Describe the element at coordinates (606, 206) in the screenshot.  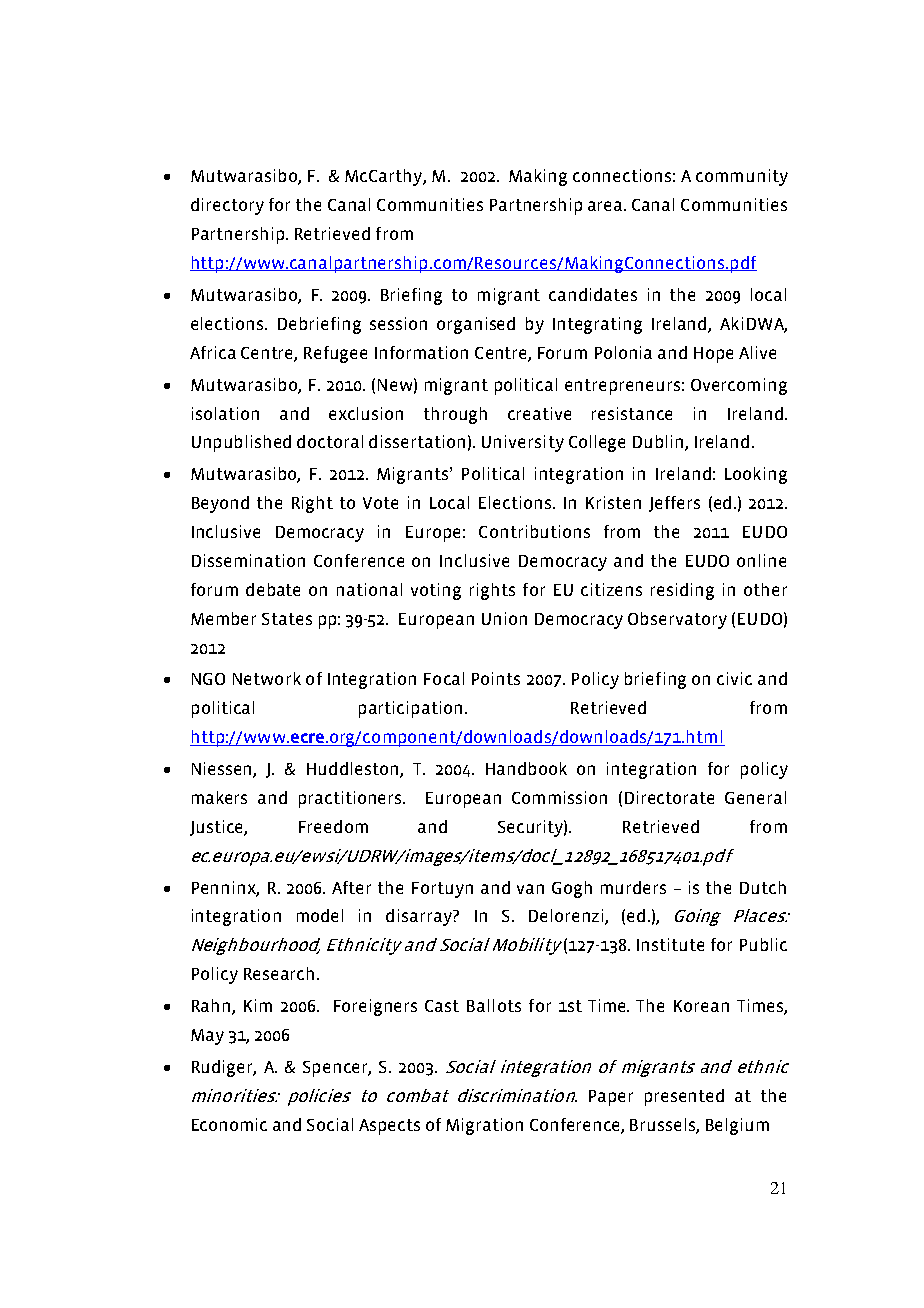
I see `area` at that location.
